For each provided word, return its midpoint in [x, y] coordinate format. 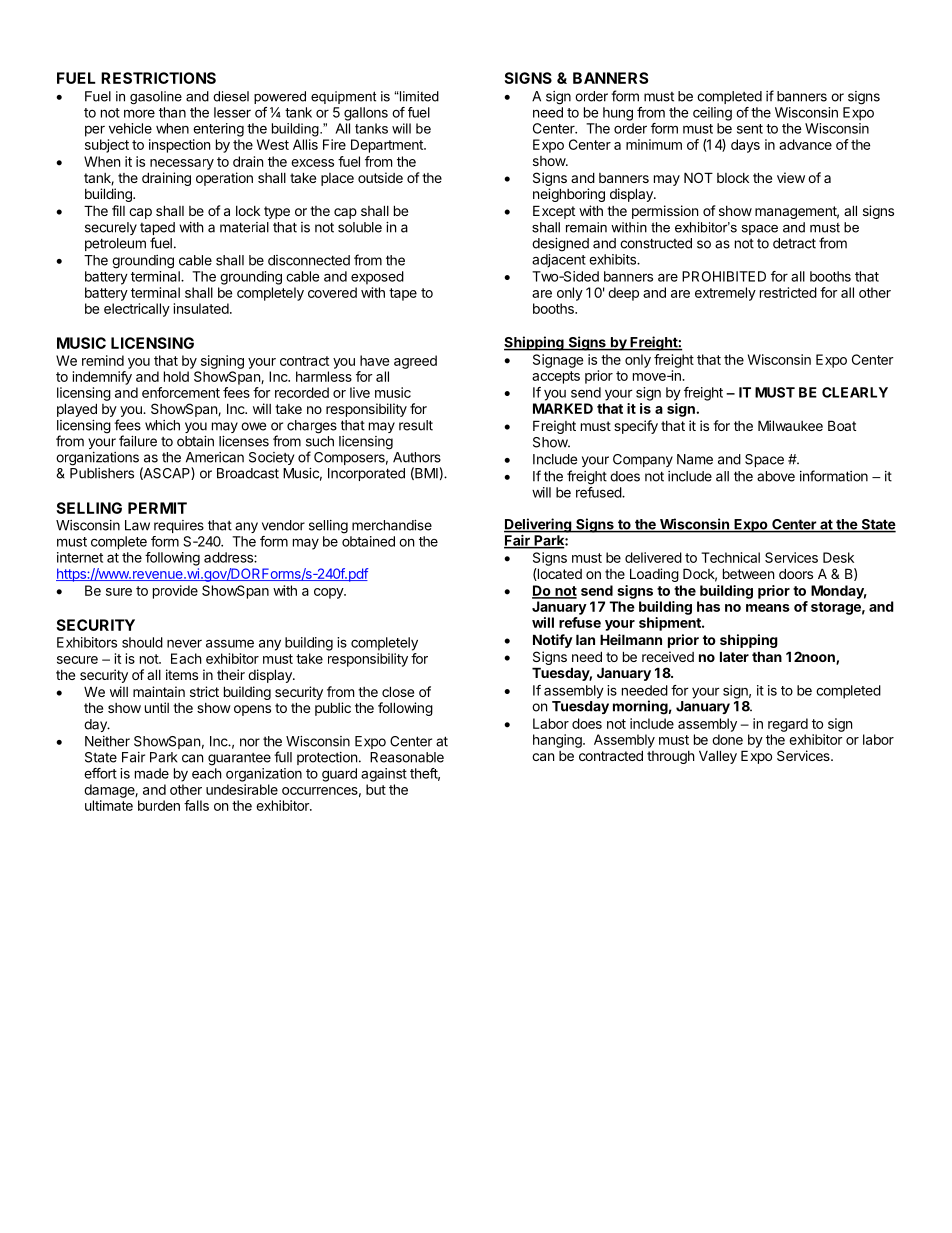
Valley [718, 757]
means [768, 608]
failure [138, 441]
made [152, 773]
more [139, 113]
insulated [201, 308]
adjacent [559, 261]
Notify [553, 641]
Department [388, 146]
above [776, 476]
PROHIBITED [724, 276]
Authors [417, 457]
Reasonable [407, 757]
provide [175, 592]
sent [750, 129]
